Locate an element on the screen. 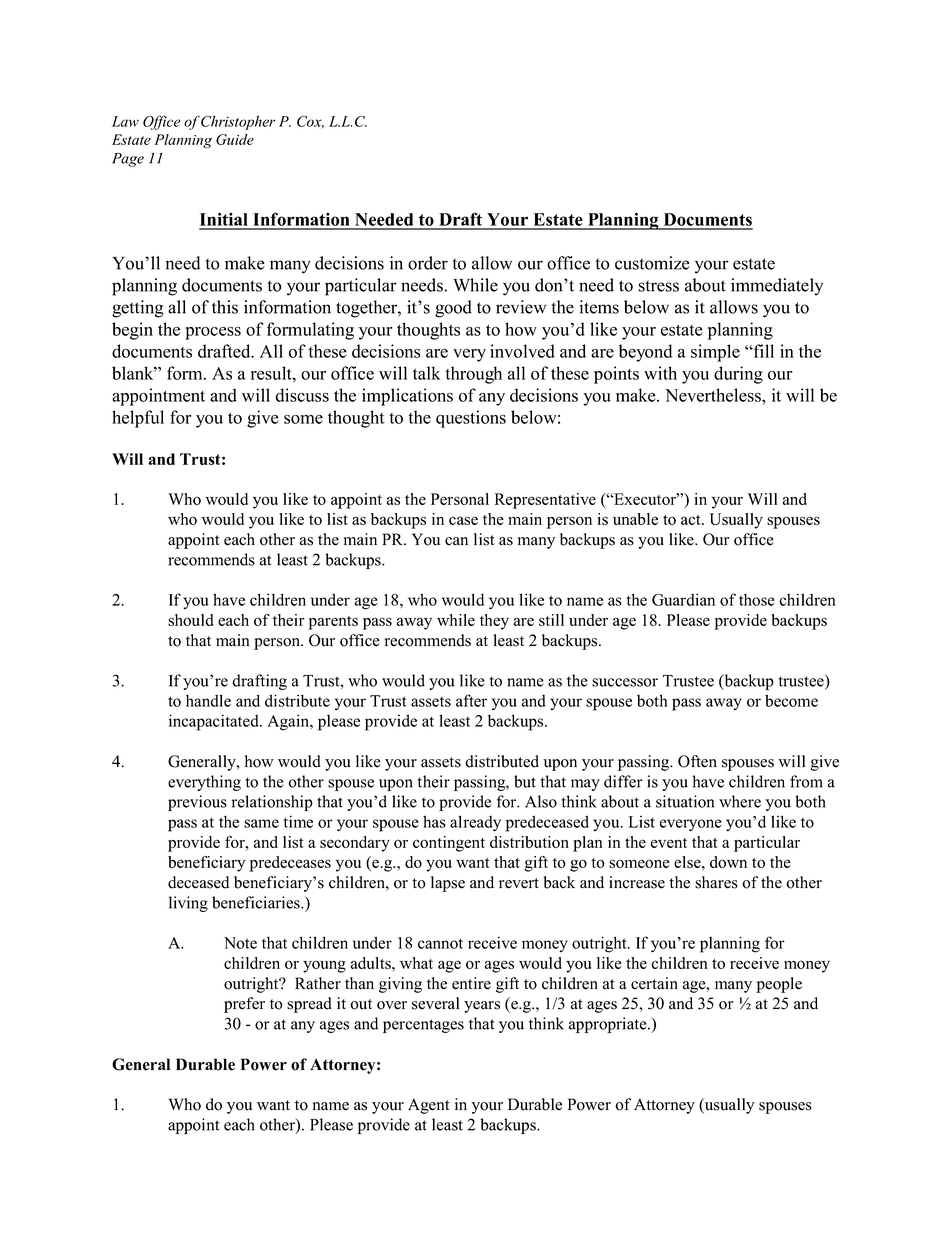 The height and width of the screenshot is (1233, 952). Agent is located at coordinates (429, 1106).
